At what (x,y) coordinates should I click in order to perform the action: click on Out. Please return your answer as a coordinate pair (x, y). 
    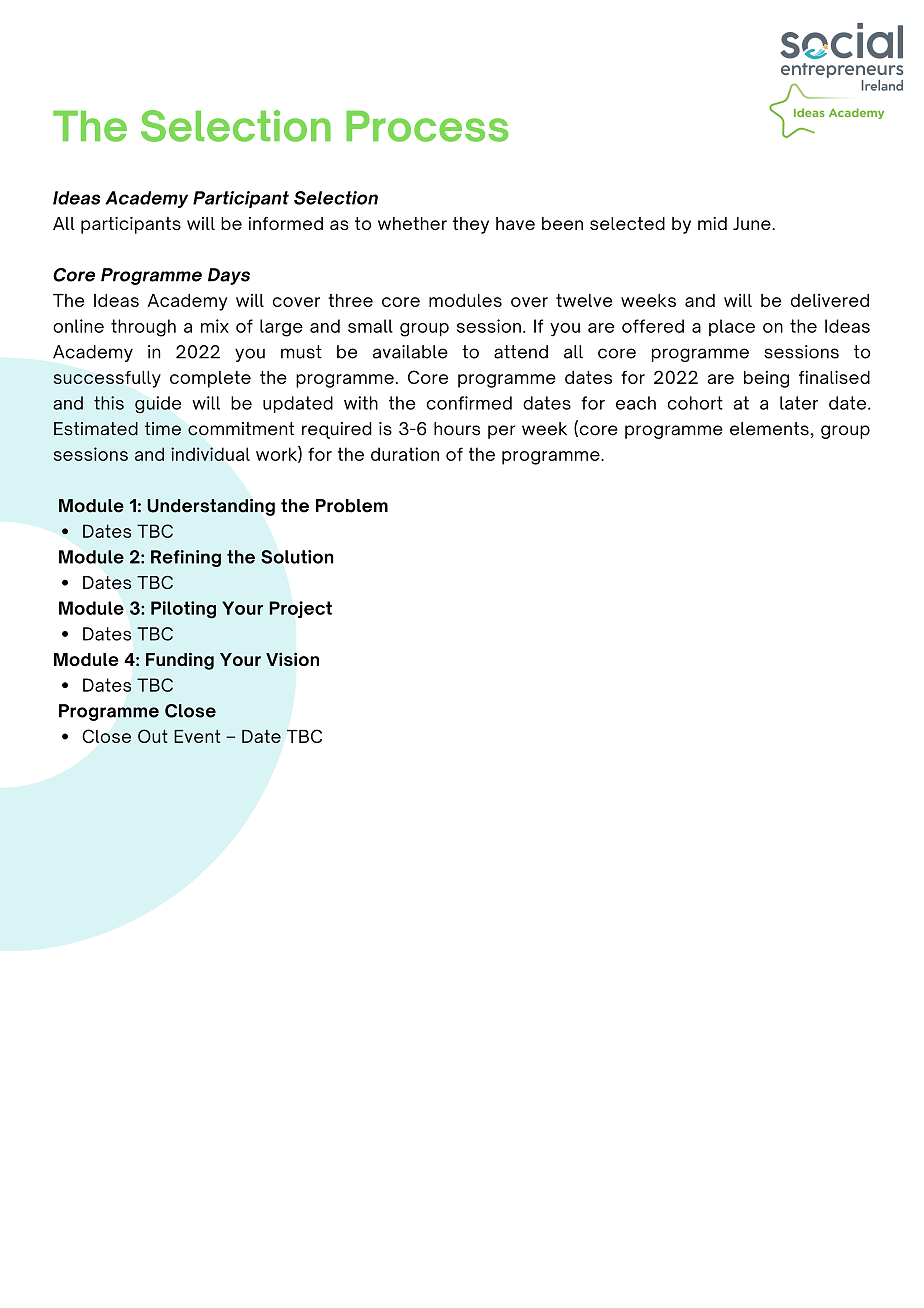
    Looking at the image, I should click on (153, 736).
